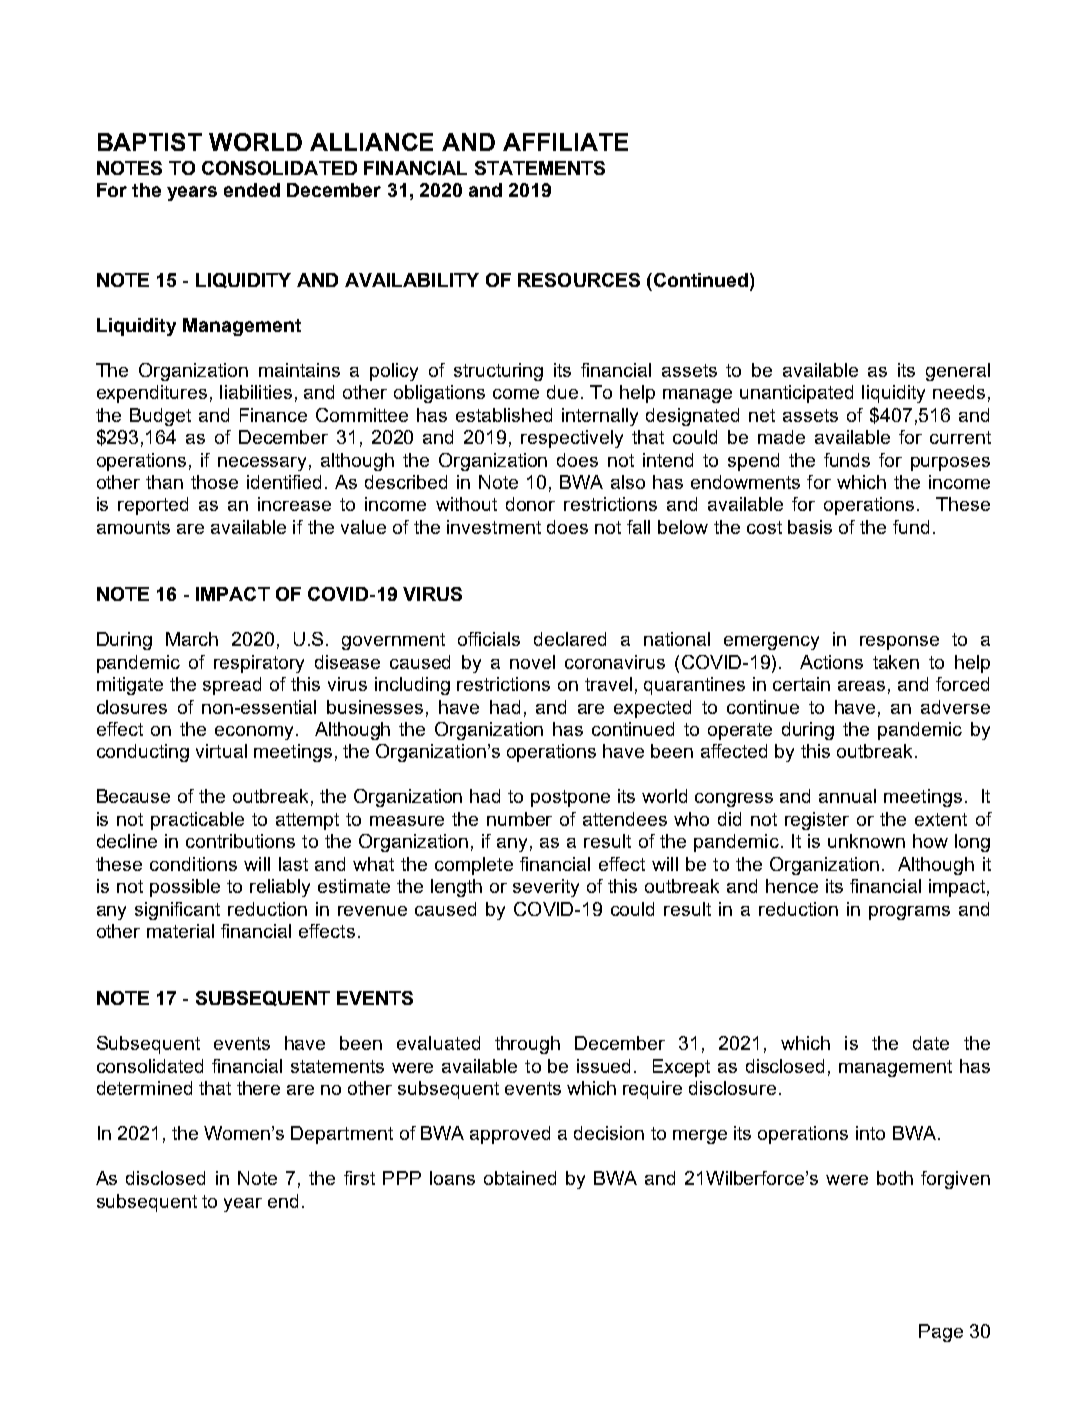 This screenshot has height=1406, width=1087. What do you see at coordinates (909, 913) in the screenshot?
I see `programs` at bounding box center [909, 913].
